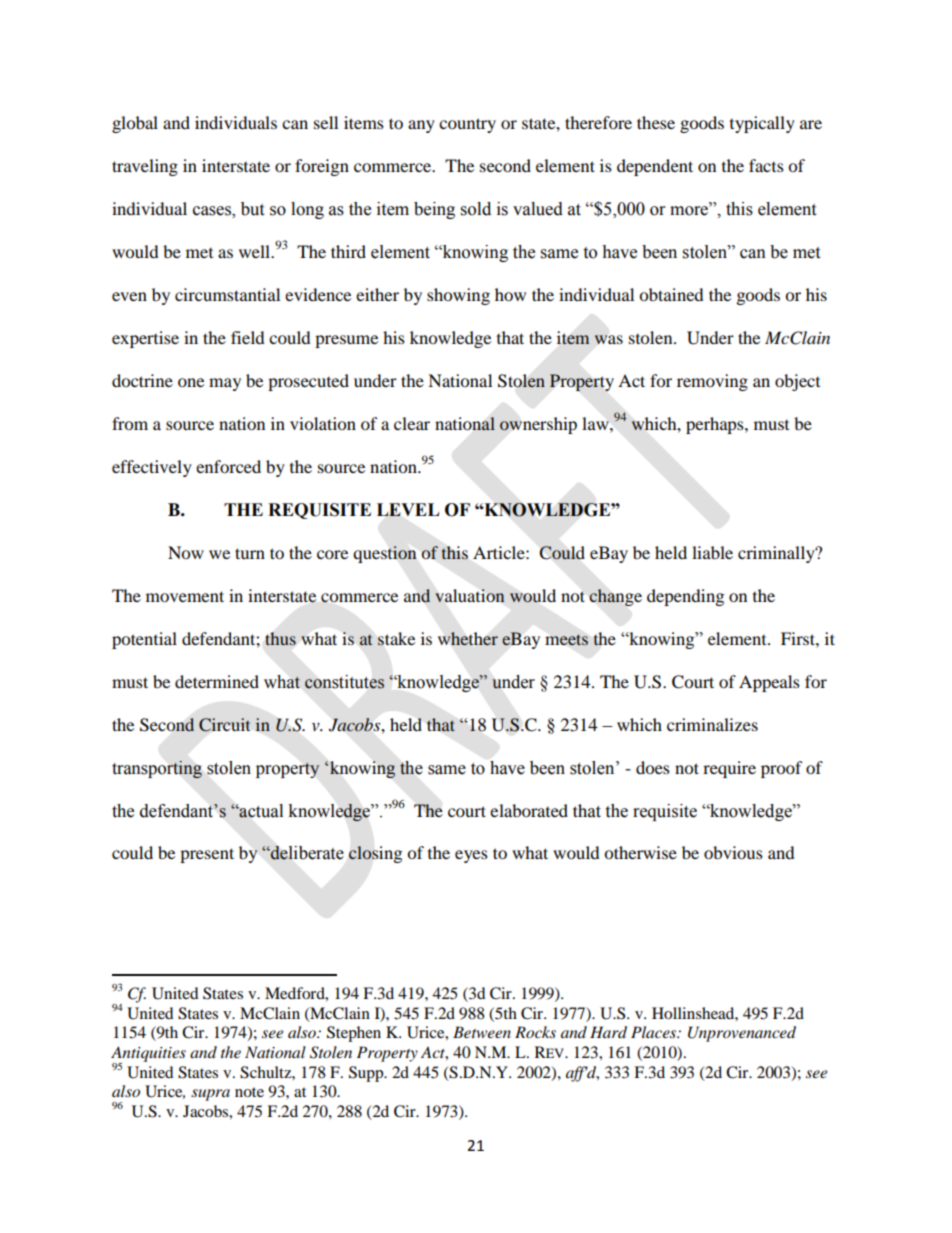 The image size is (952, 1233). I want to click on may, so click(225, 384).
